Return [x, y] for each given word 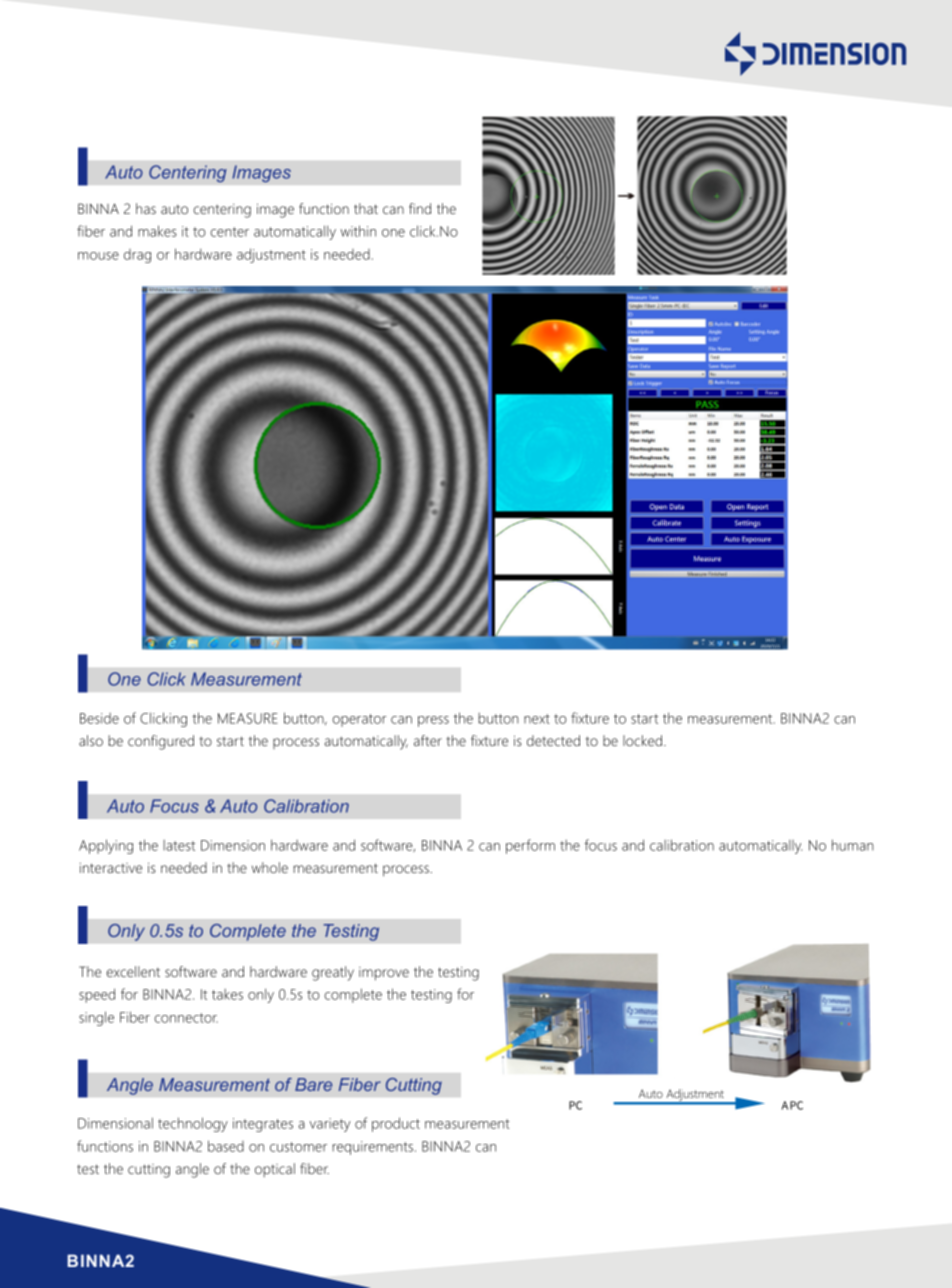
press [433, 721]
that [366, 208]
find [420, 208]
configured [161, 742]
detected [553, 740]
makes [157, 231]
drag [137, 256]
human [853, 845]
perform [530, 846]
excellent [133, 971]
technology [193, 1124]
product [396, 1124]
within [358, 231]
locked [642, 740]
